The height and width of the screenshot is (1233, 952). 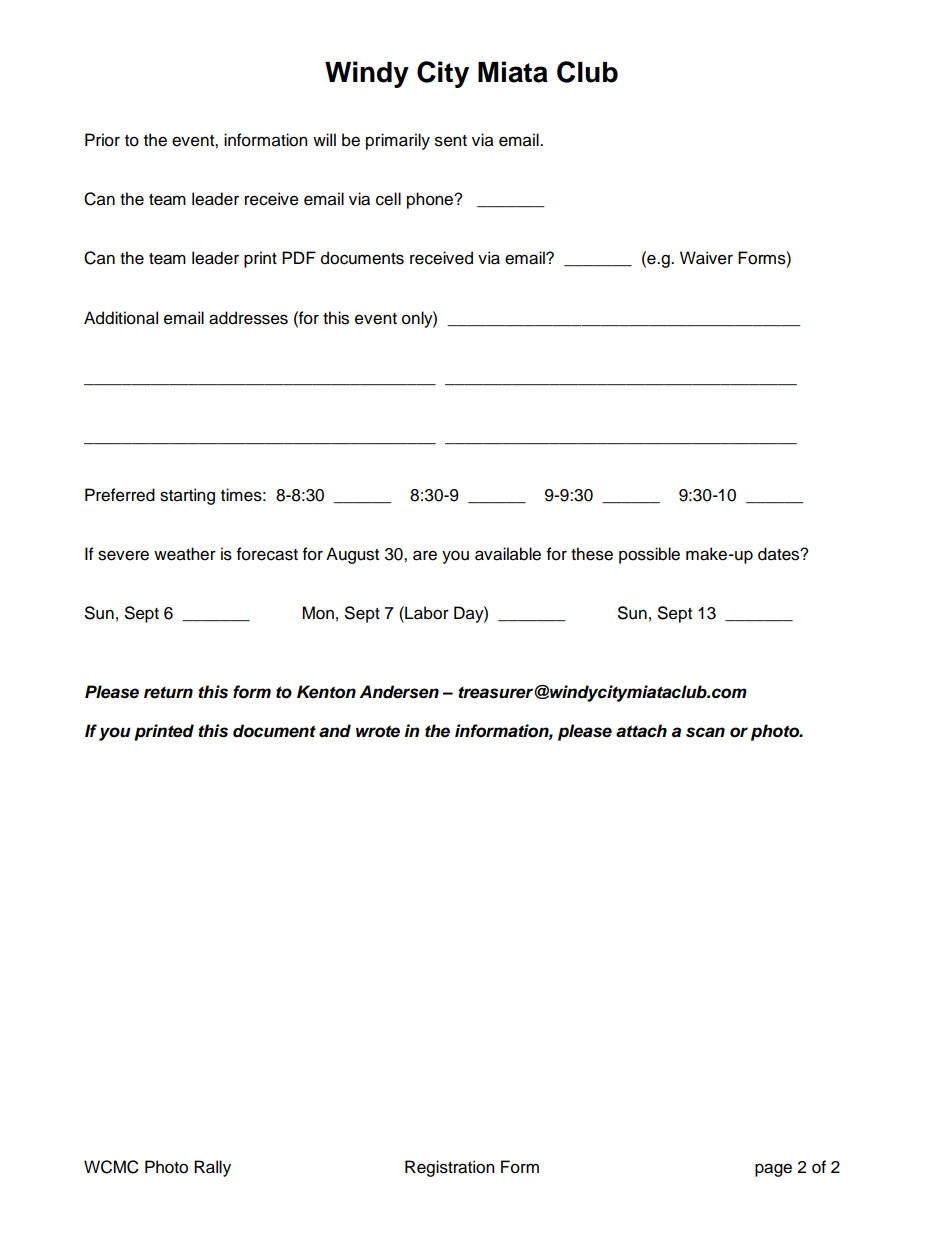 I want to click on Rally, so click(x=212, y=1168).
